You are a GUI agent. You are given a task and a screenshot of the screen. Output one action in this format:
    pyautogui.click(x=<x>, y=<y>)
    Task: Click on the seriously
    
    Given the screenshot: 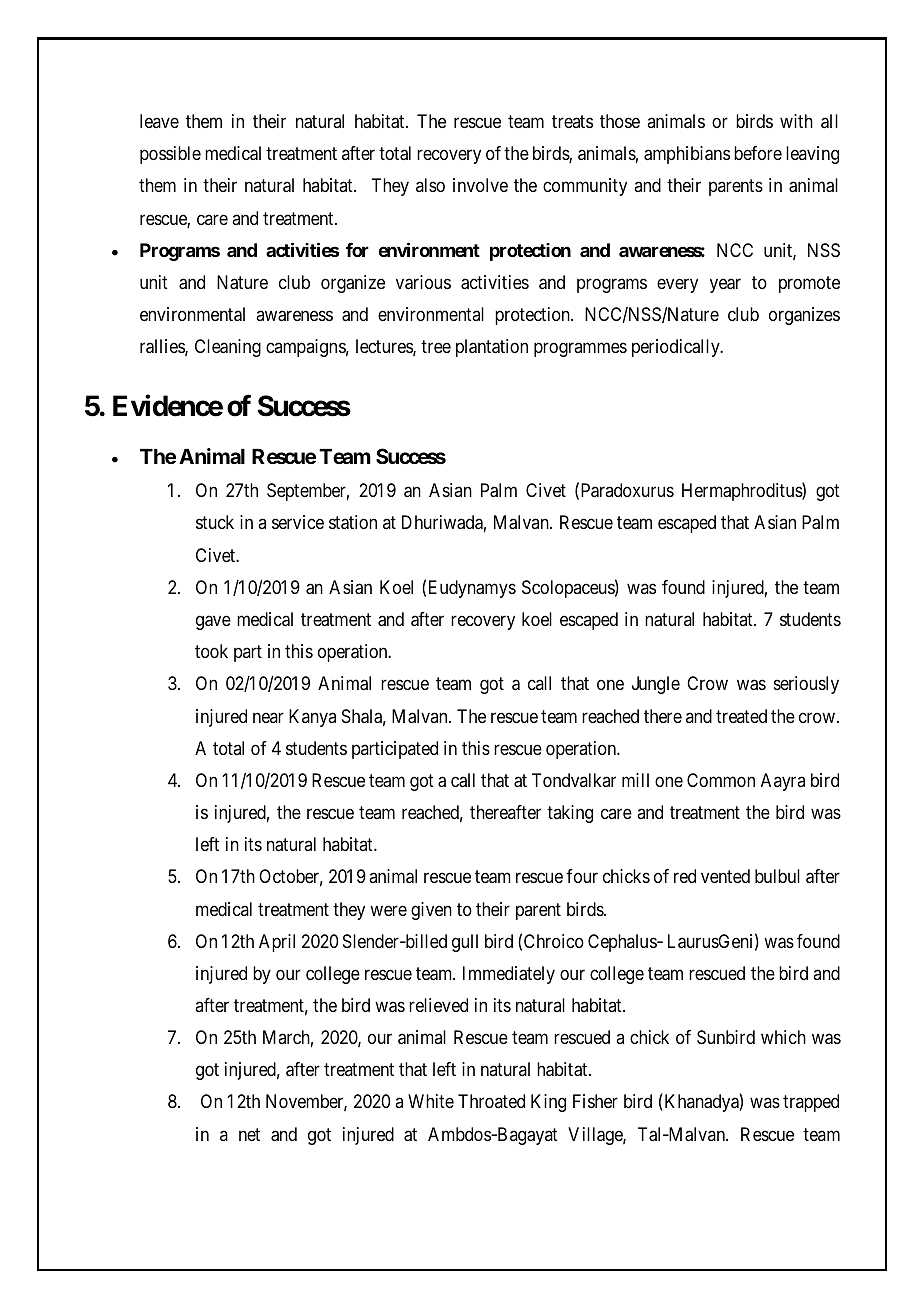 What is the action you would take?
    pyautogui.click(x=806, y=685)
